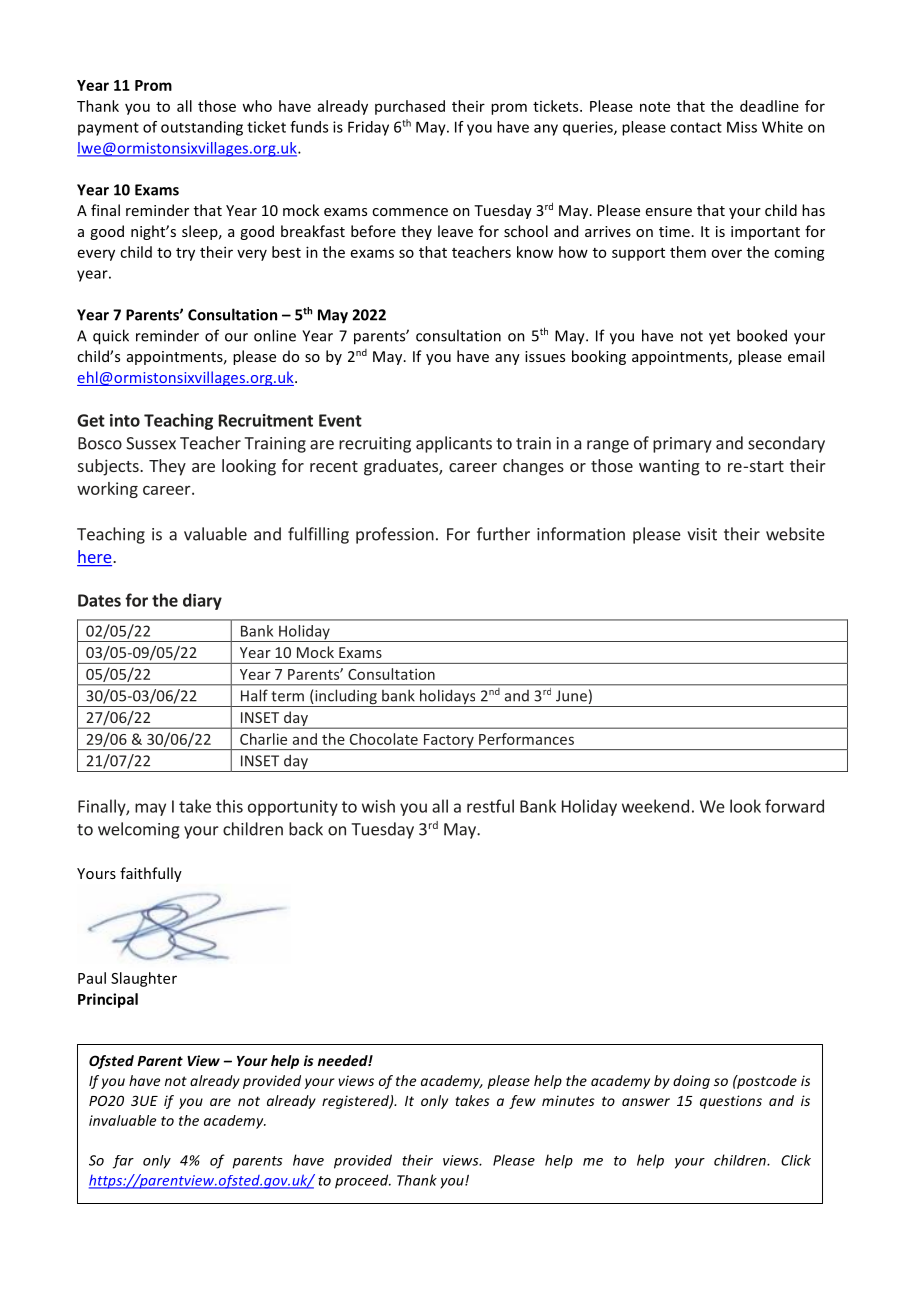 This screenshot has width=924, height=1308. I want to click on proceed, so click(363, 1181).
